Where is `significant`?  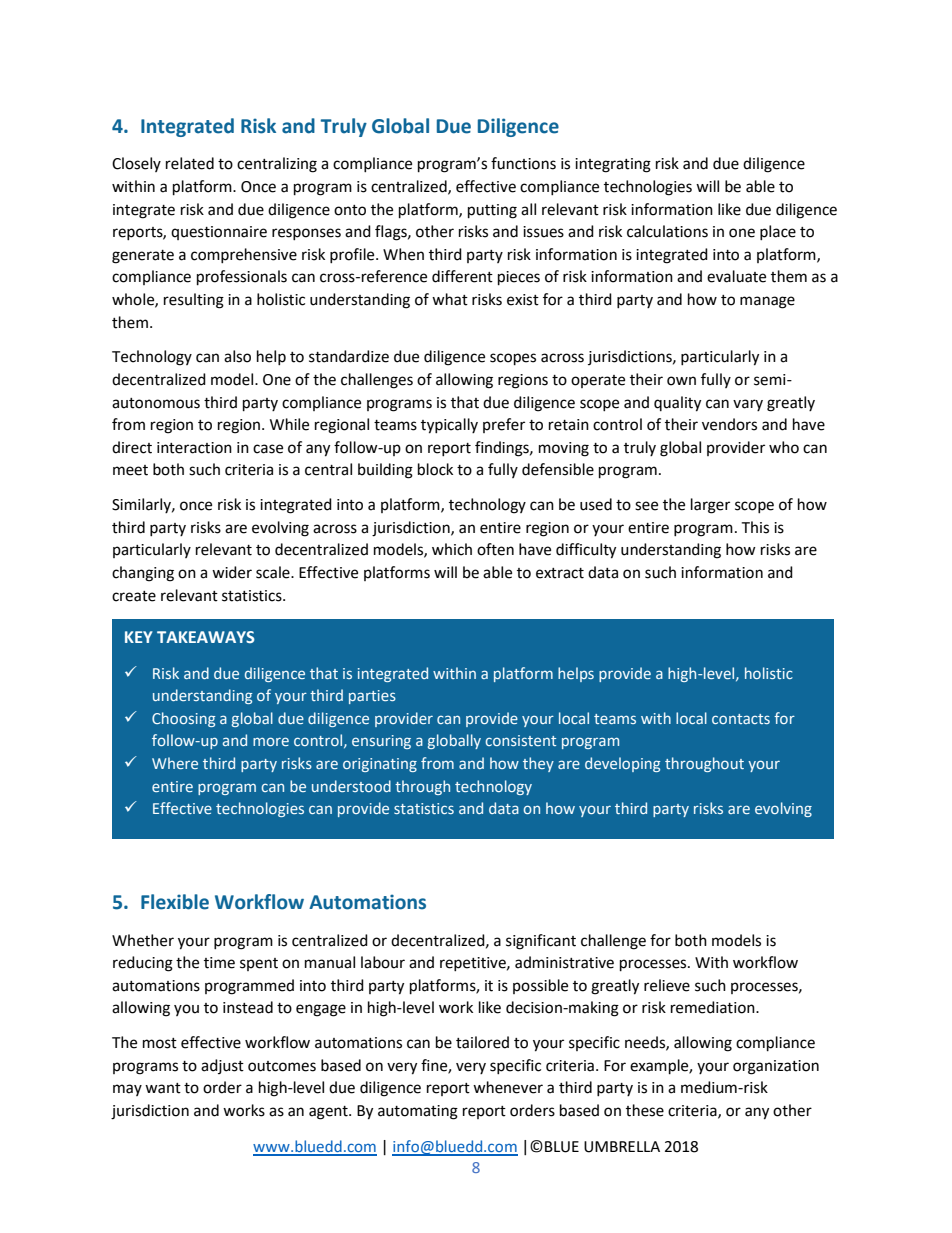 significant is located at coordinates (541, 942).
